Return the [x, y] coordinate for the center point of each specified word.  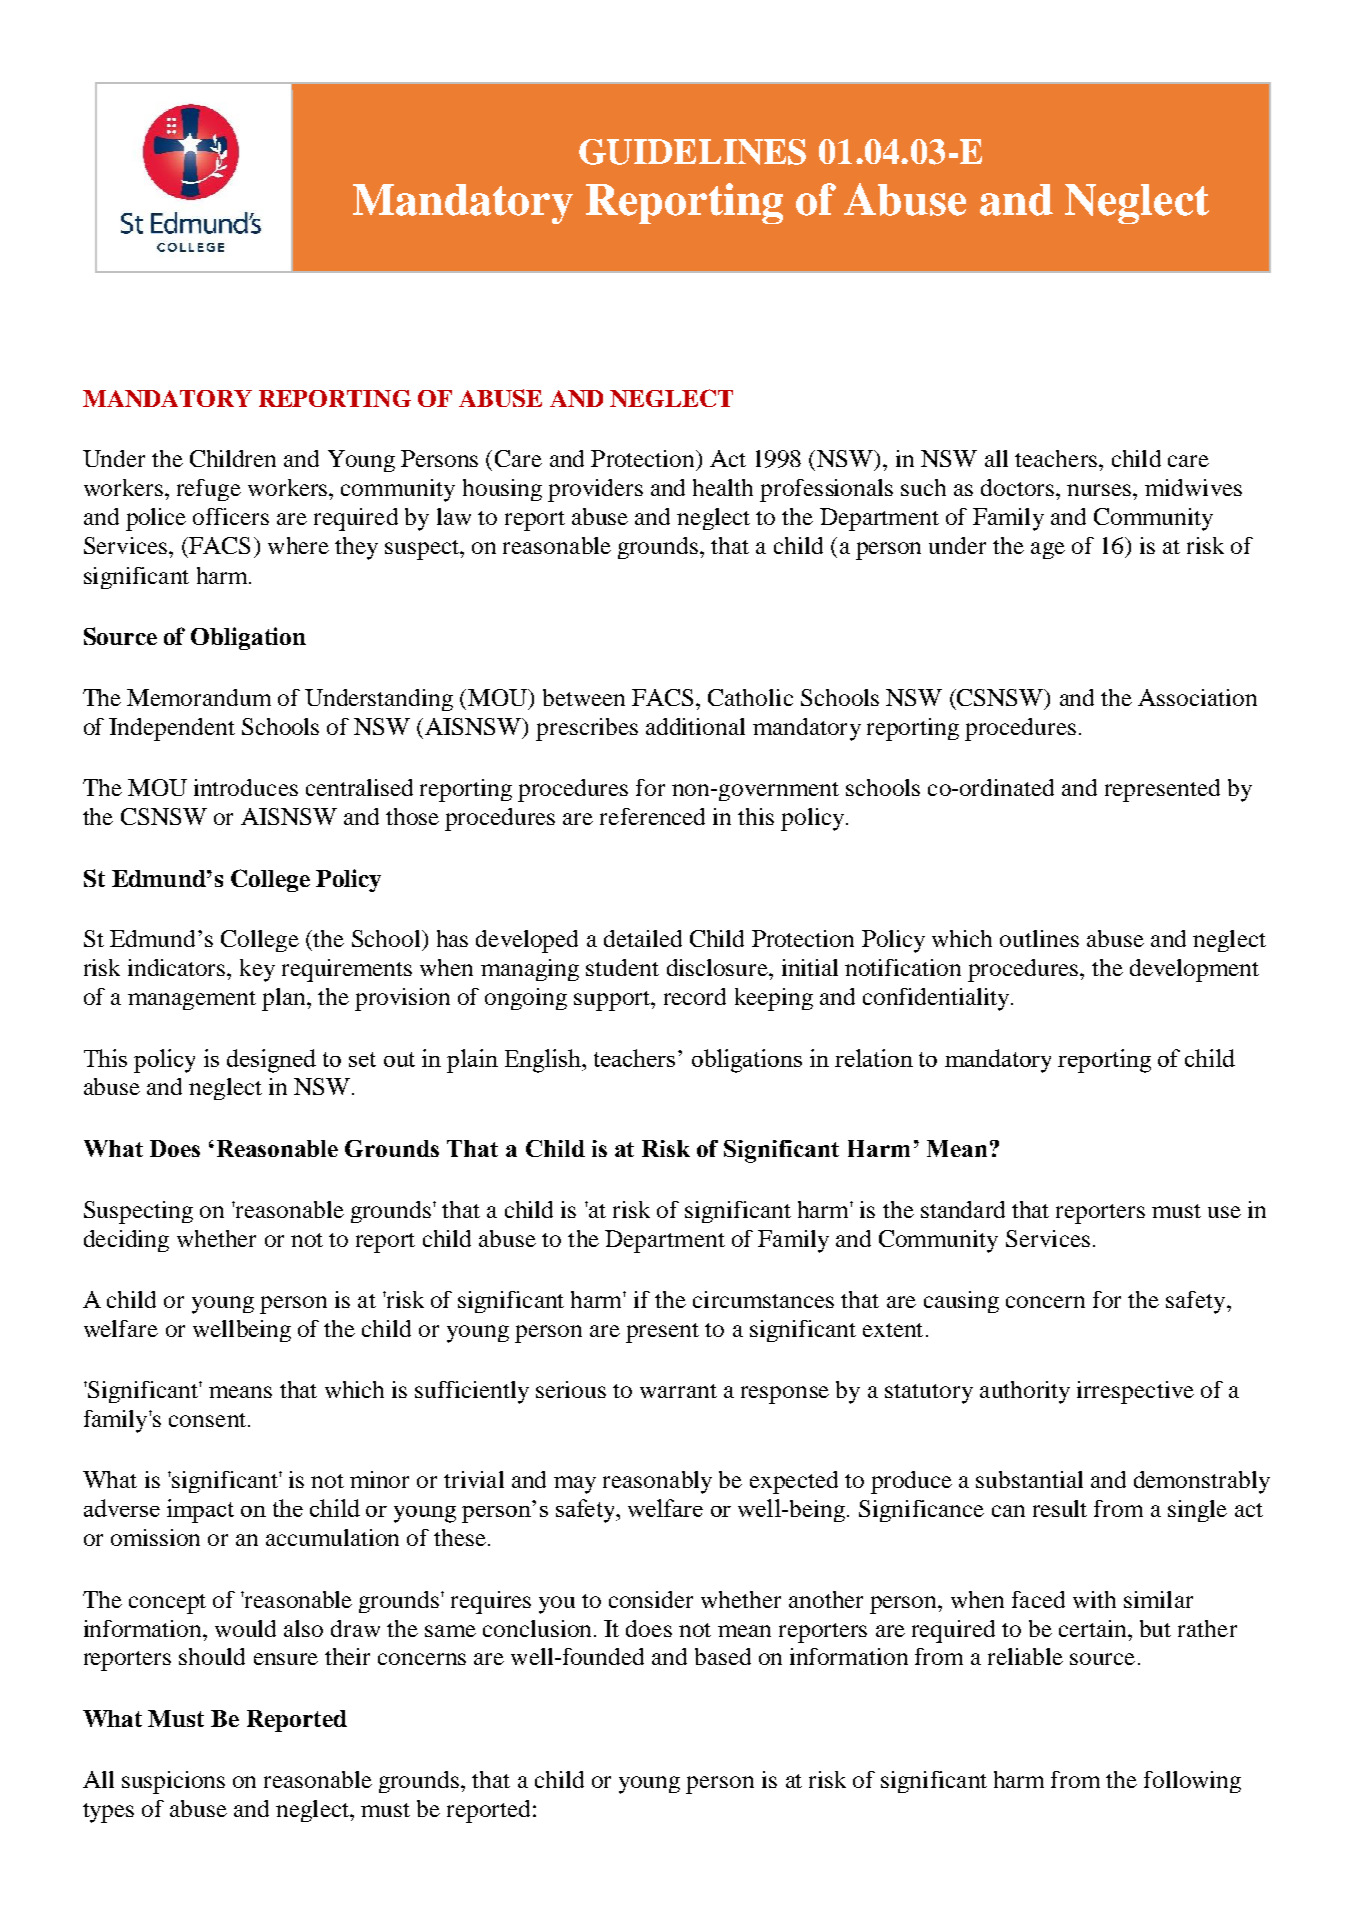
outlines [1039, 938]
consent [209, 1420]
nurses [1100, 490]
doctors [1019, 487]
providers [595, 490]
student [622, 967]
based [723, 1656]
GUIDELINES [692, 152]
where [298, 545]
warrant [678, 1391]
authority [1025, 1392]
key [257, 970]
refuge [209, 490]
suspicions [173, 1782]
